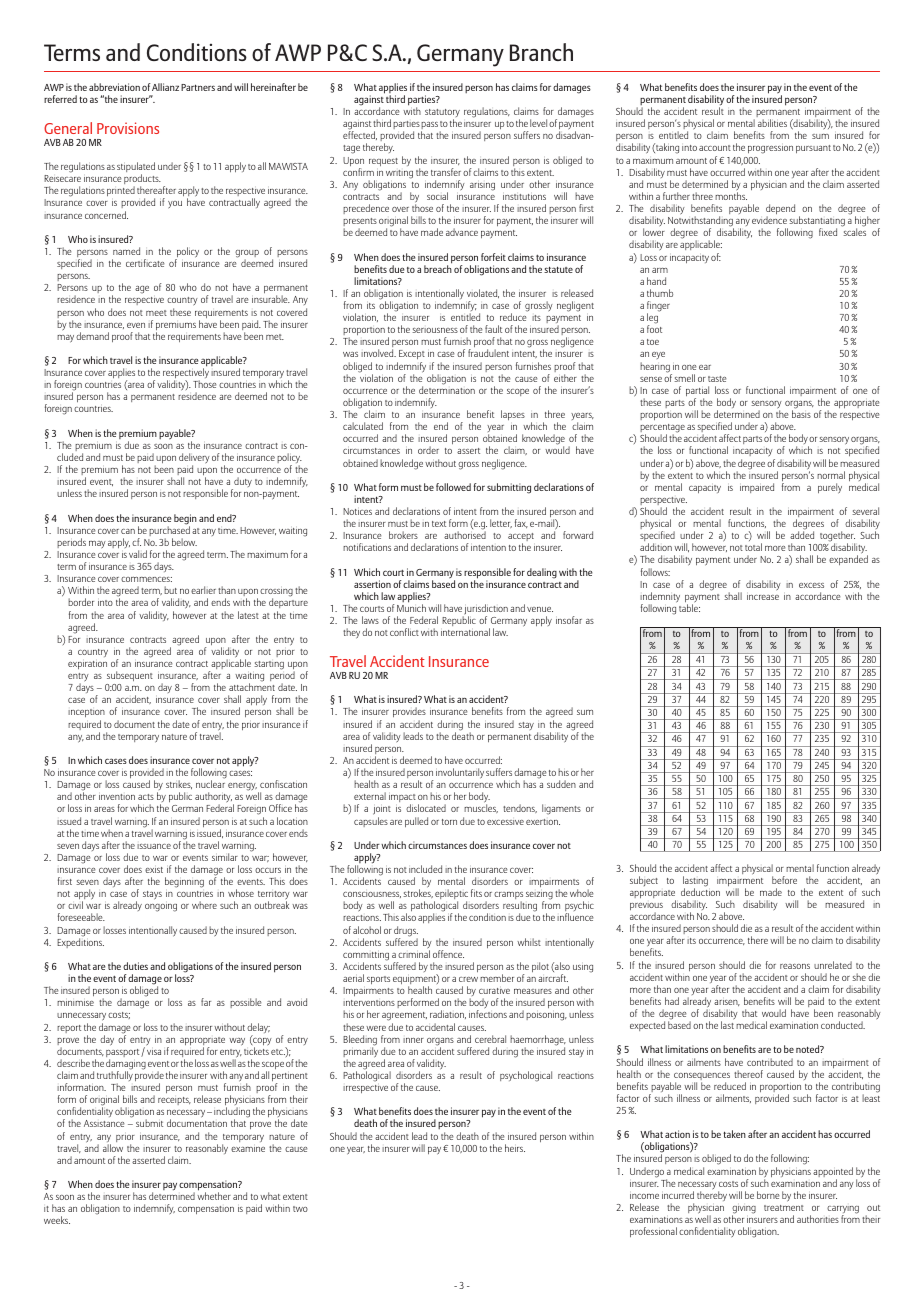  I want to click on impaired, so click(757, 488).
